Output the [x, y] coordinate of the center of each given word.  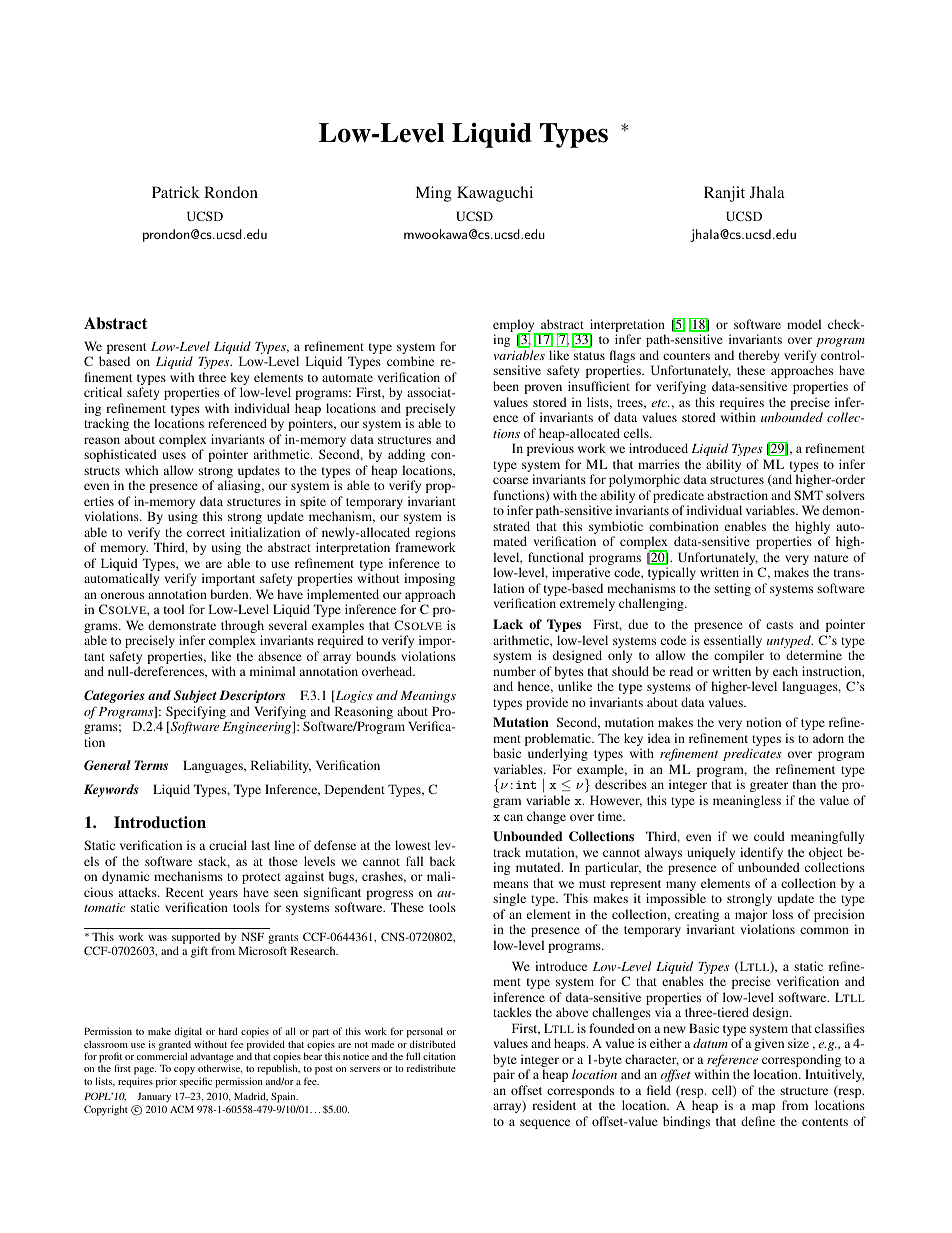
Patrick [176, 192]
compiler [739, 656]
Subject [195, 696]
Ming [433, 194]
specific [196, 1082]
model [804, 324]
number [514, 671]
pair [504, 1075]
